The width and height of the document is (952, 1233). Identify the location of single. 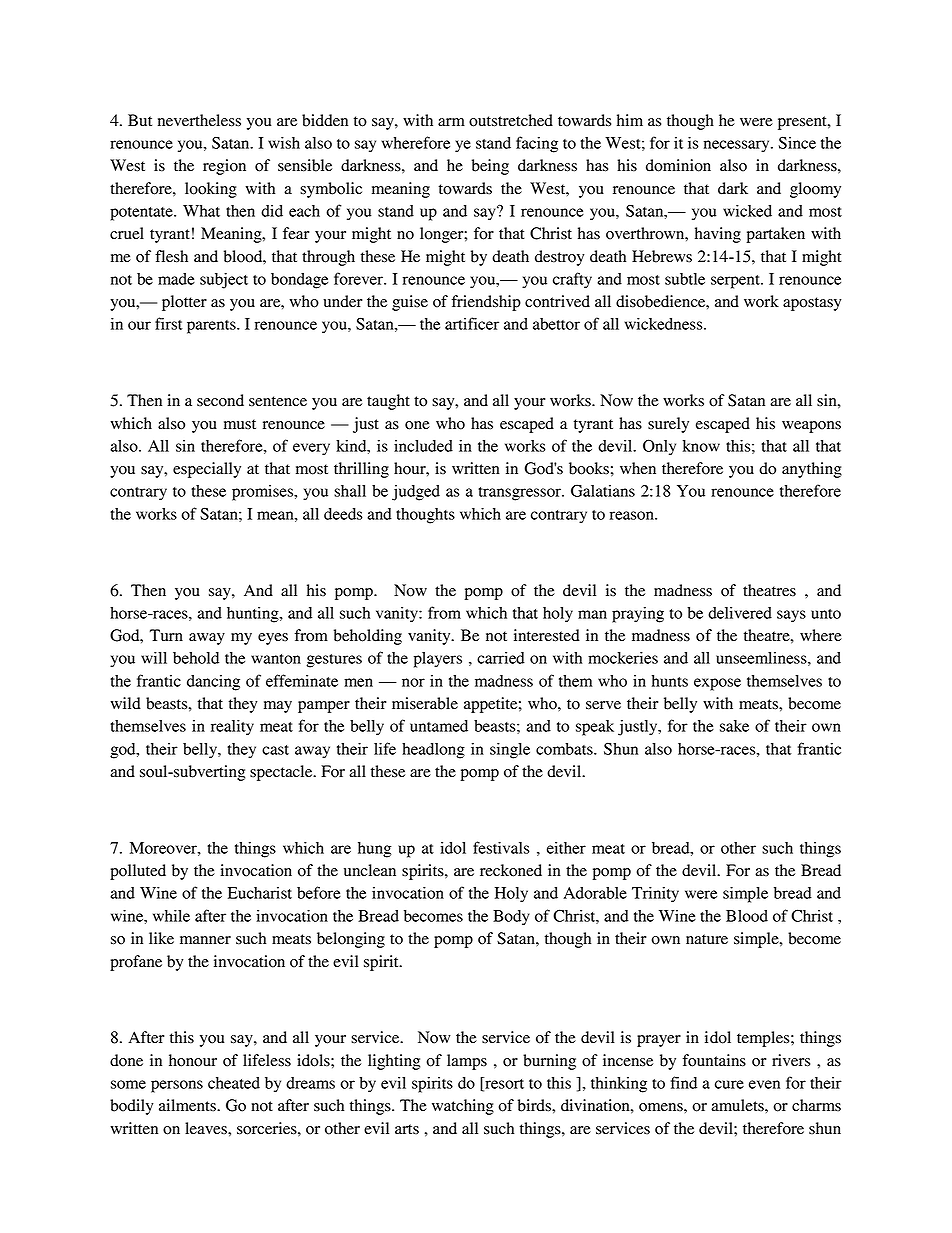
(510, 751).
